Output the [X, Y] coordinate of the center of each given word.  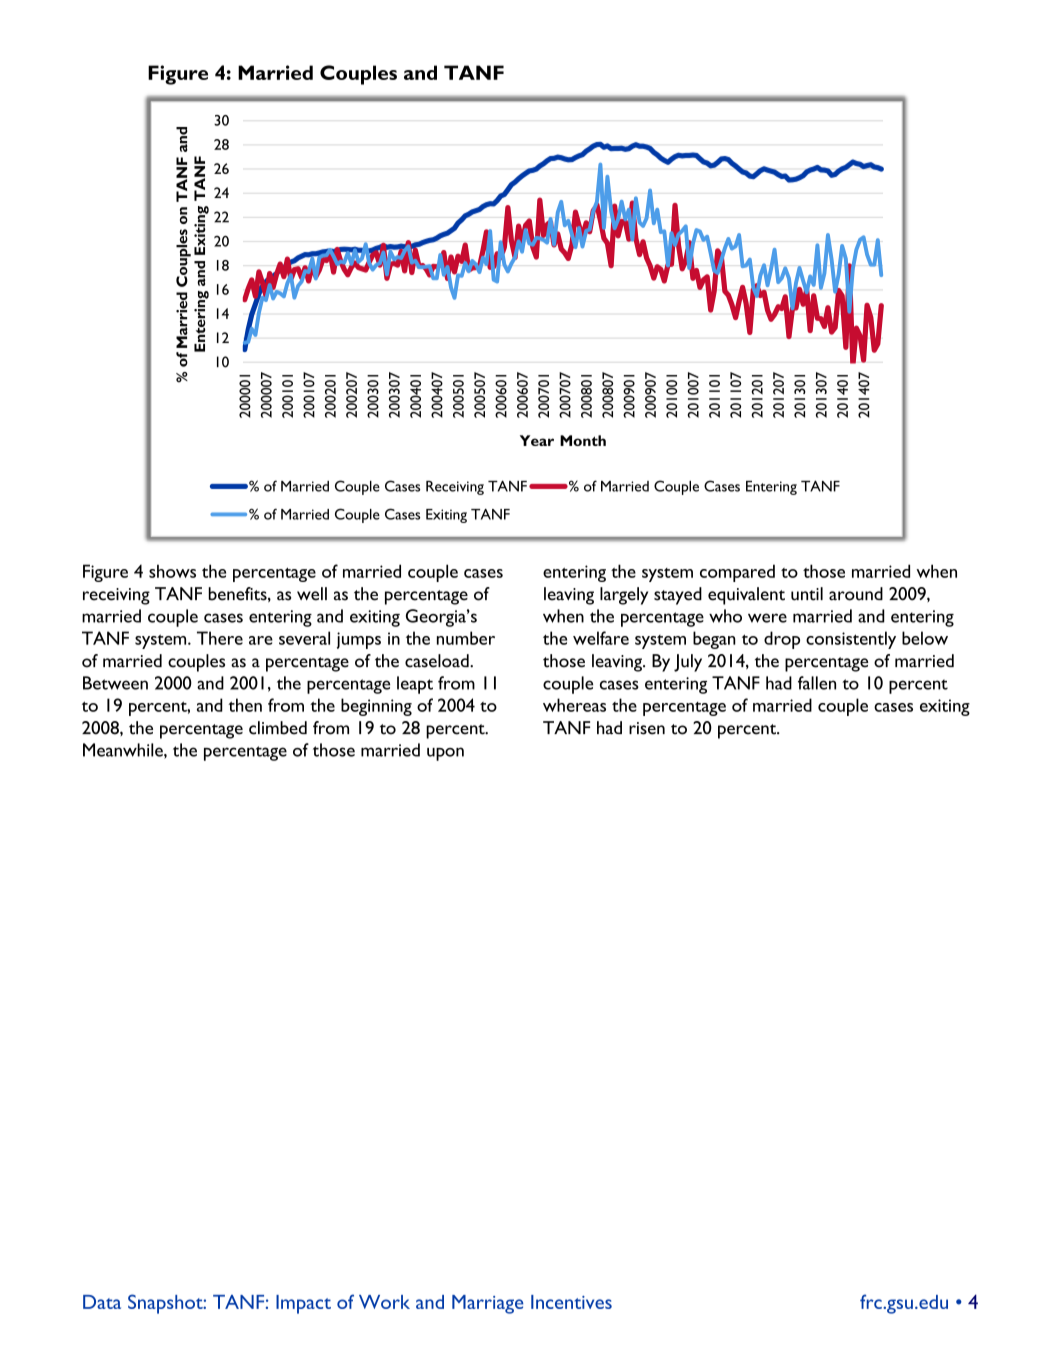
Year [537, 440]
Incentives [571, 1302]
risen [647, 728]
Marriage [488, 1304]
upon [445, 754]
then [245, 705]
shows [172, 571]
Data [102, 1302]
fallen [817, 683]
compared [737, 573]
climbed [278, 728]
